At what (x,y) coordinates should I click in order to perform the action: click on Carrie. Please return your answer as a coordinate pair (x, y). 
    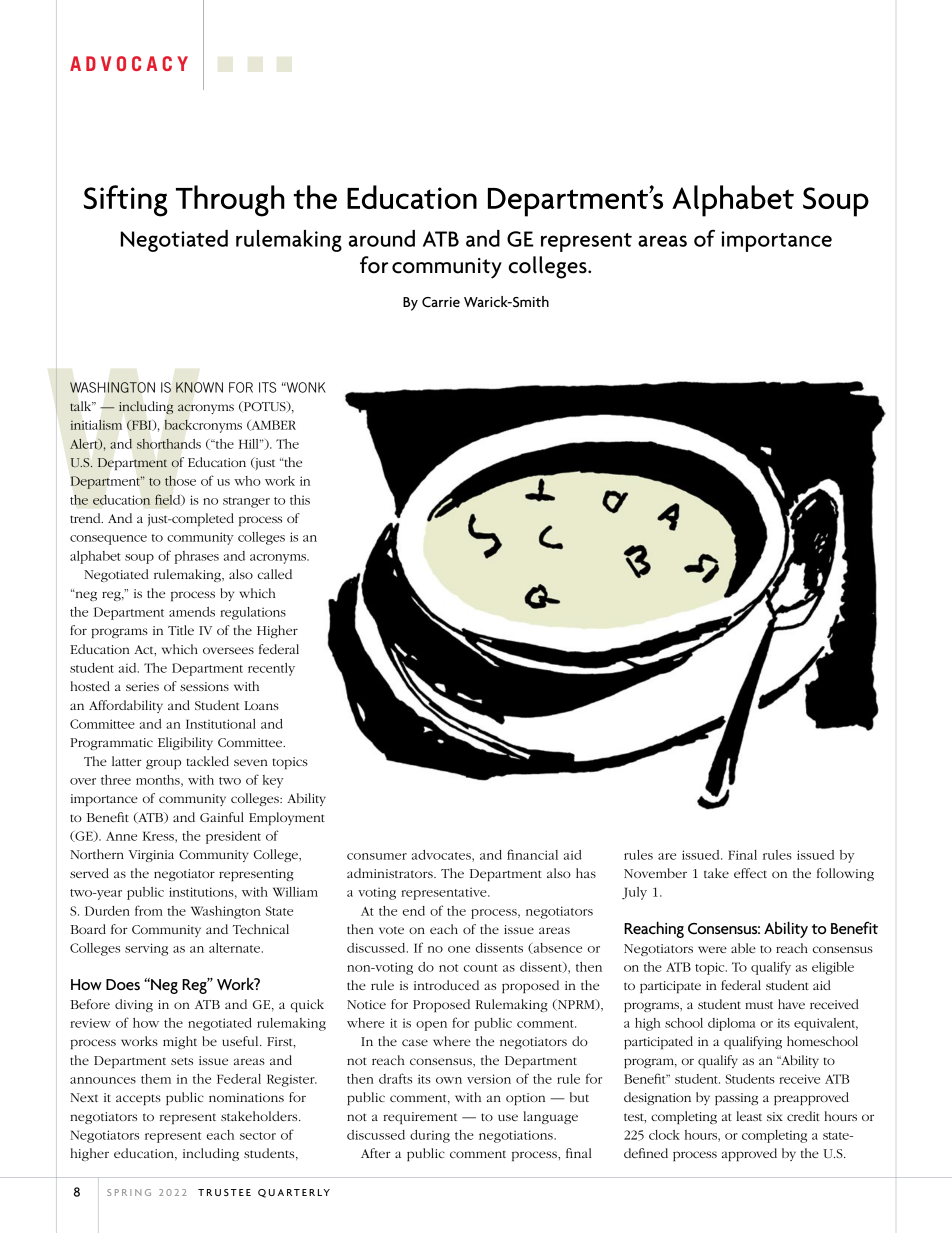
    Looking at the image, I should click on (441, 302).
